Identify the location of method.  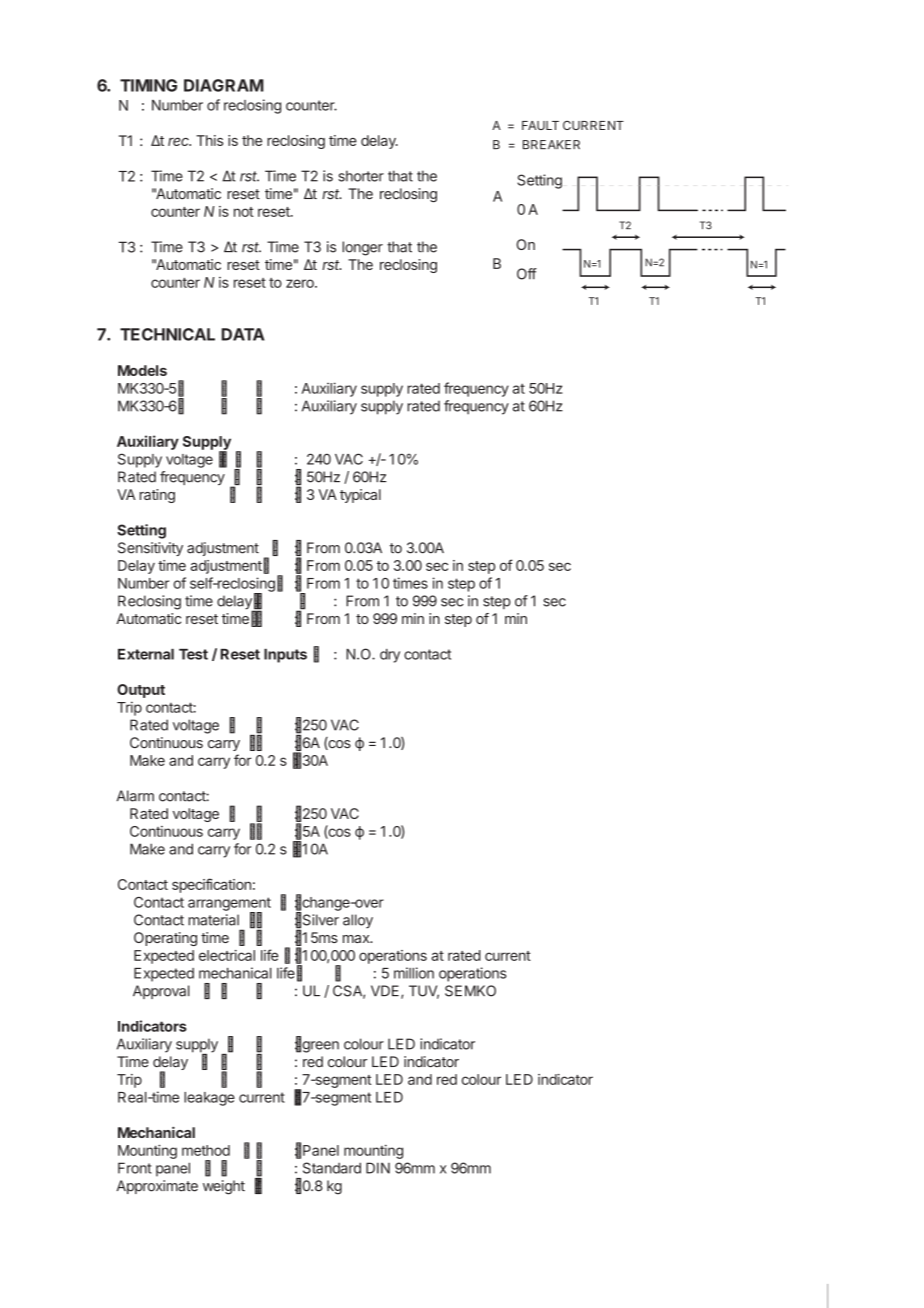
(206, 1150).
